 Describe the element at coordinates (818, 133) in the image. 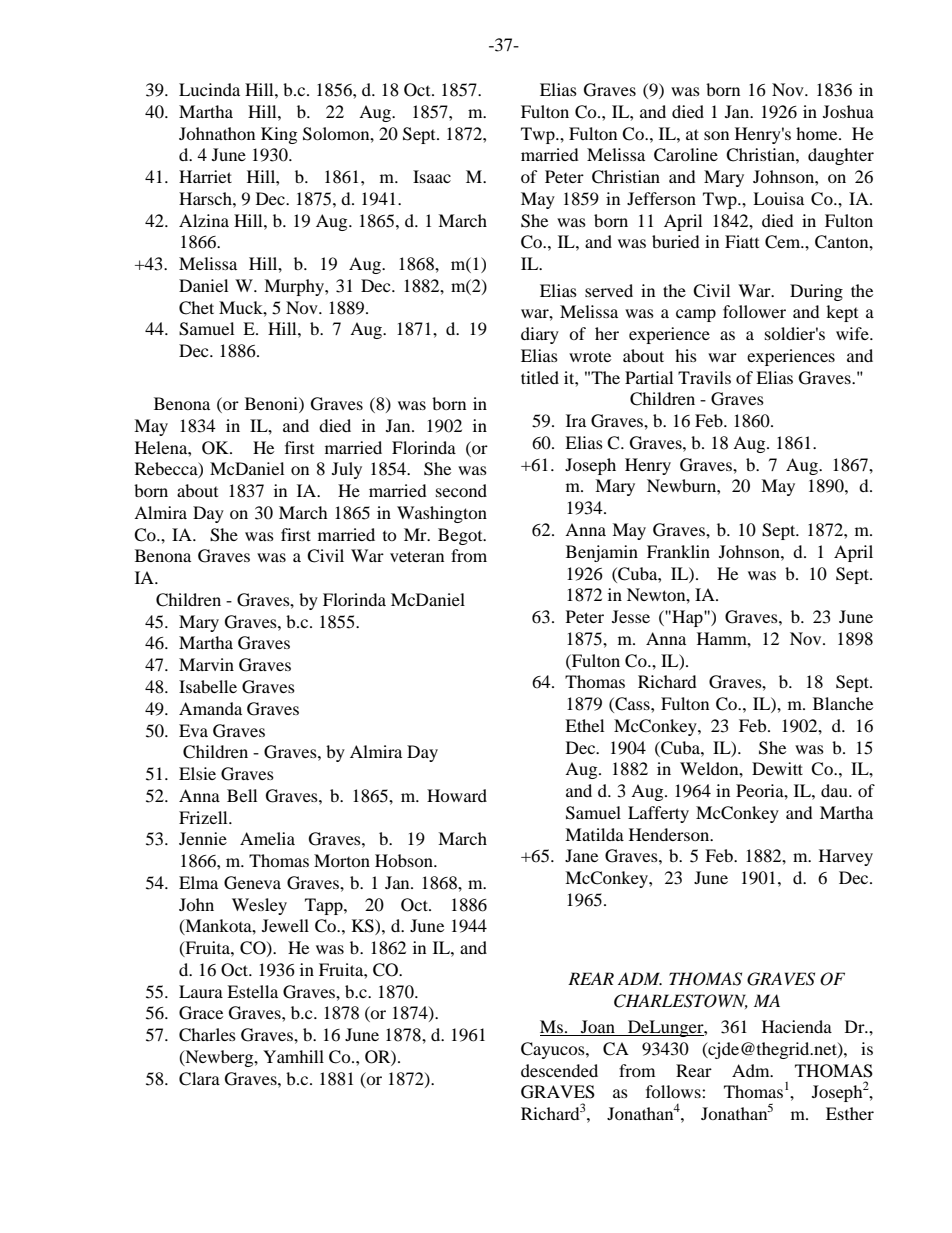

I see `home` at that location.
